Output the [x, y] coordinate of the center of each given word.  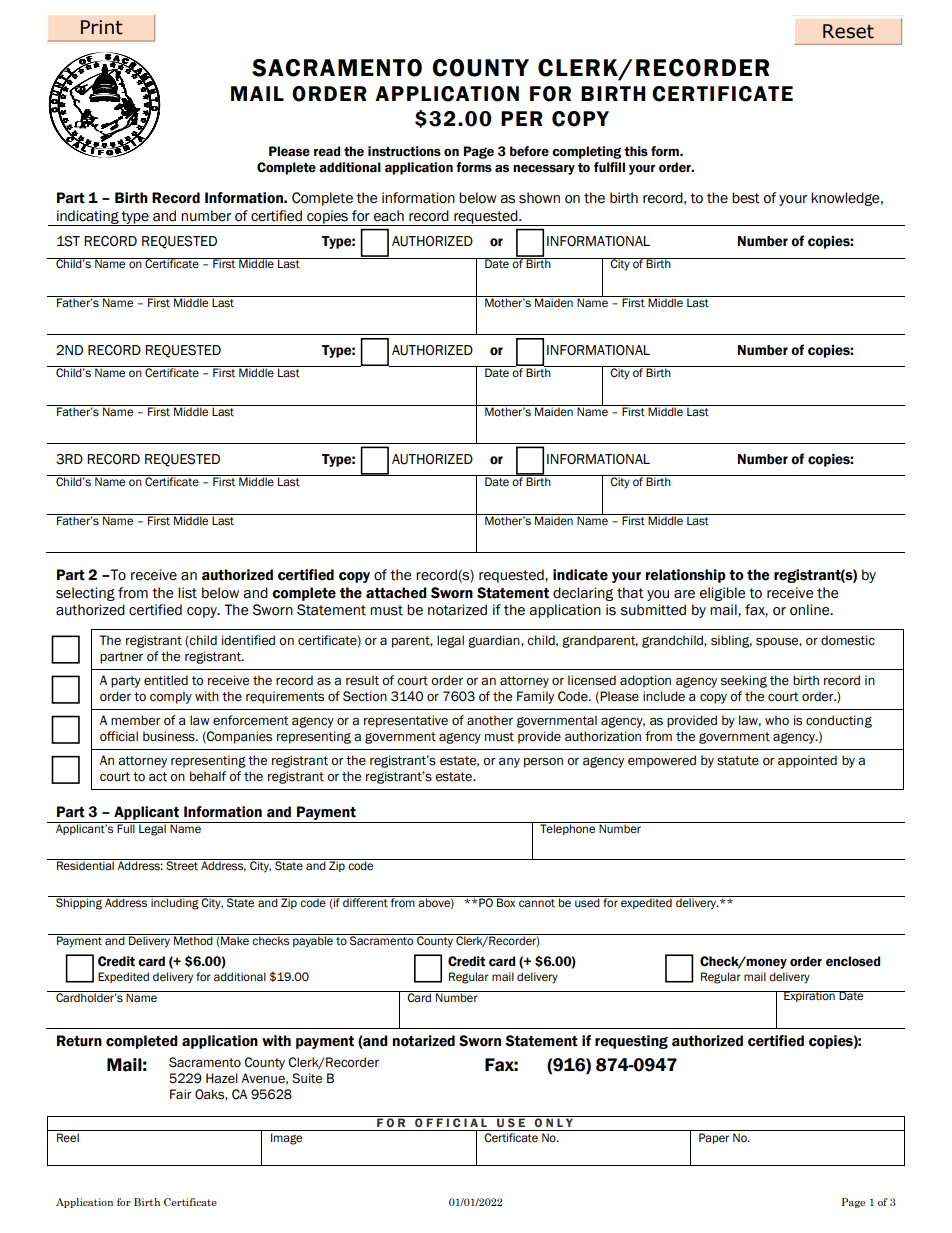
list [187, 593]
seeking [744, 681]
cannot [537, 903]
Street [182, 865]
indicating [88, 218]
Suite [307, 1078]
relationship [686, 576]
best [746, 198]
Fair [181, 1094]
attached [396, 593]
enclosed [853, 961]
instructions [404, 151]
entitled [166, 680]
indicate [580, 575]
